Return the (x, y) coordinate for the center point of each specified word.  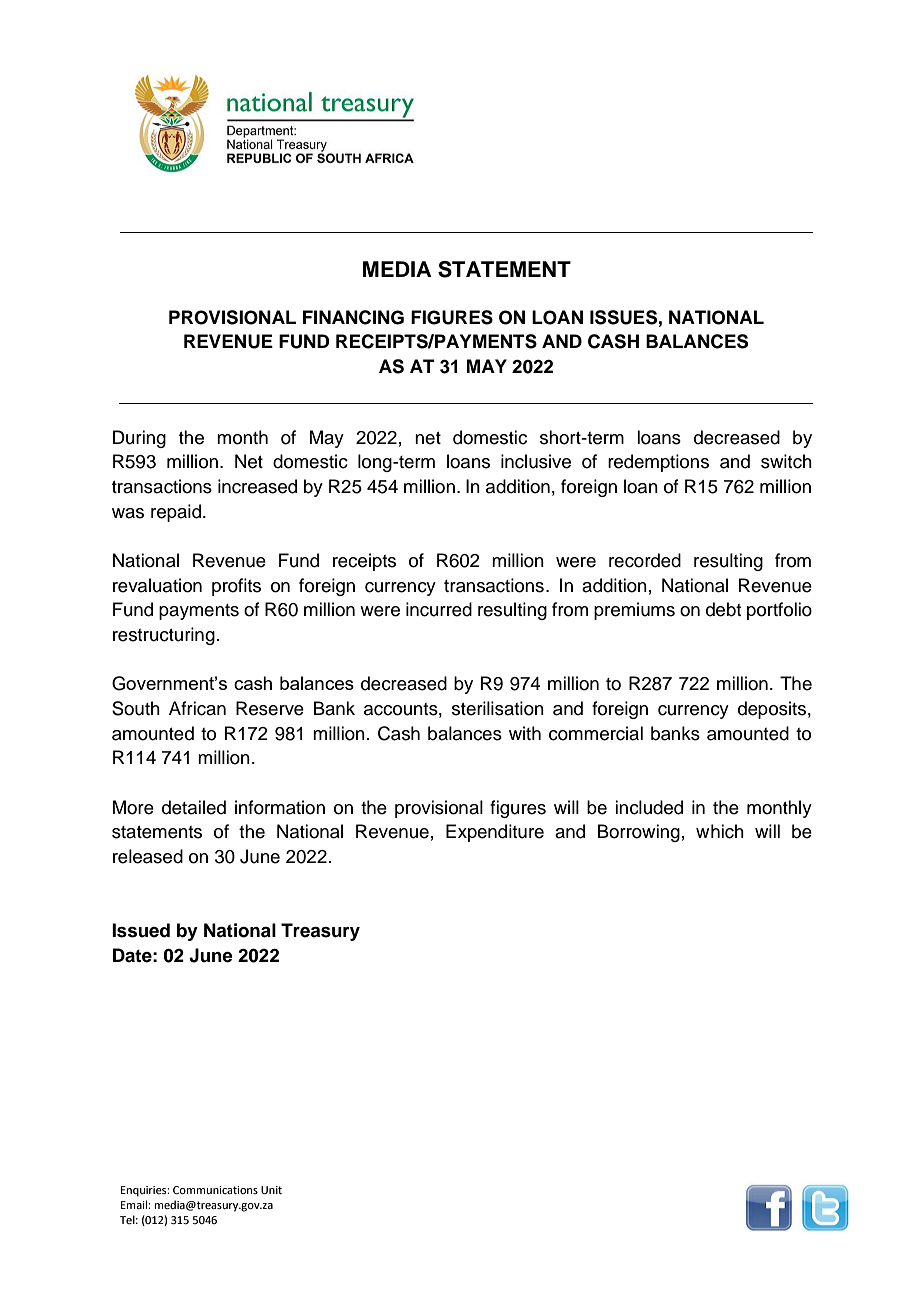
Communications (215, 1190)
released (148, 856)
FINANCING (353, 317)
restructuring (164, 636)
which (720, 831)
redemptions (658, 463)
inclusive (536, 461)
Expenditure (495, 833)
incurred (439, 609)
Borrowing (639, 833)
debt (723, 609)
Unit (271, 1190)
